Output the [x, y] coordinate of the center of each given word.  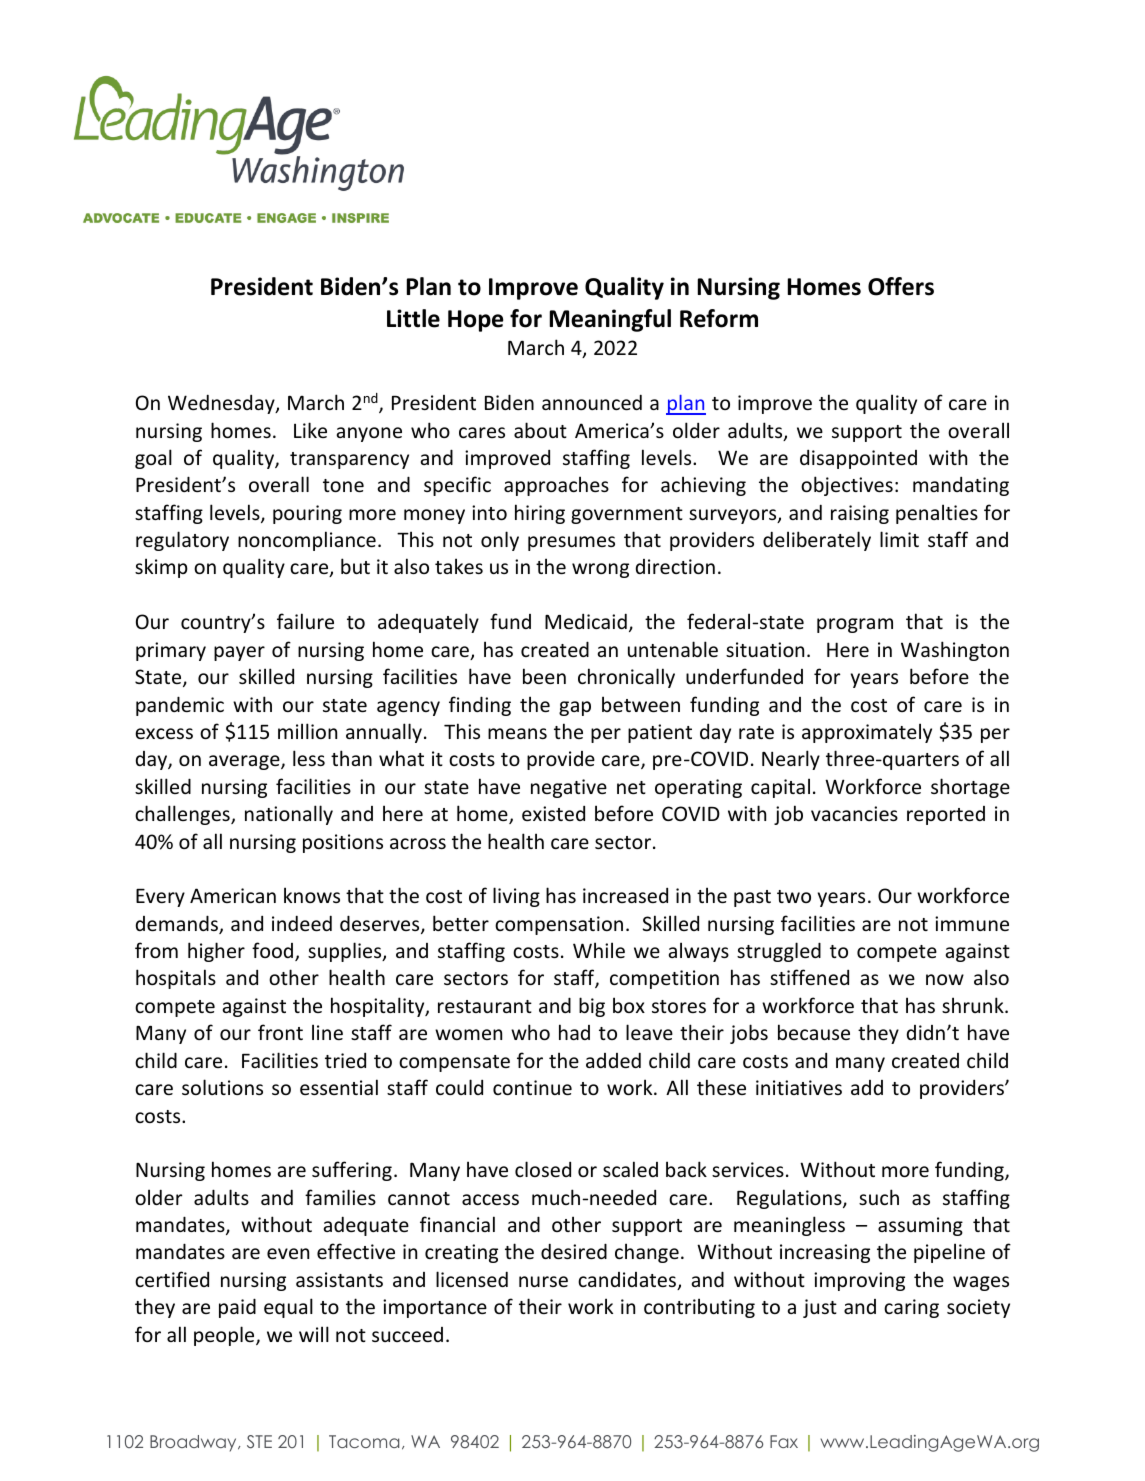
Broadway [194, 1443]
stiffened [809, 977]
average [245, 762]
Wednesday [222, 404]
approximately [867, 733]
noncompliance [307, 541]
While [599, 950]
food [272, 950]
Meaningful [610, 320]
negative [569, 788]
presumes [571, 543]
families [340, 1197]
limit [899, 539]
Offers [901, 286]
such [879, 1197]
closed [543, 1169]
